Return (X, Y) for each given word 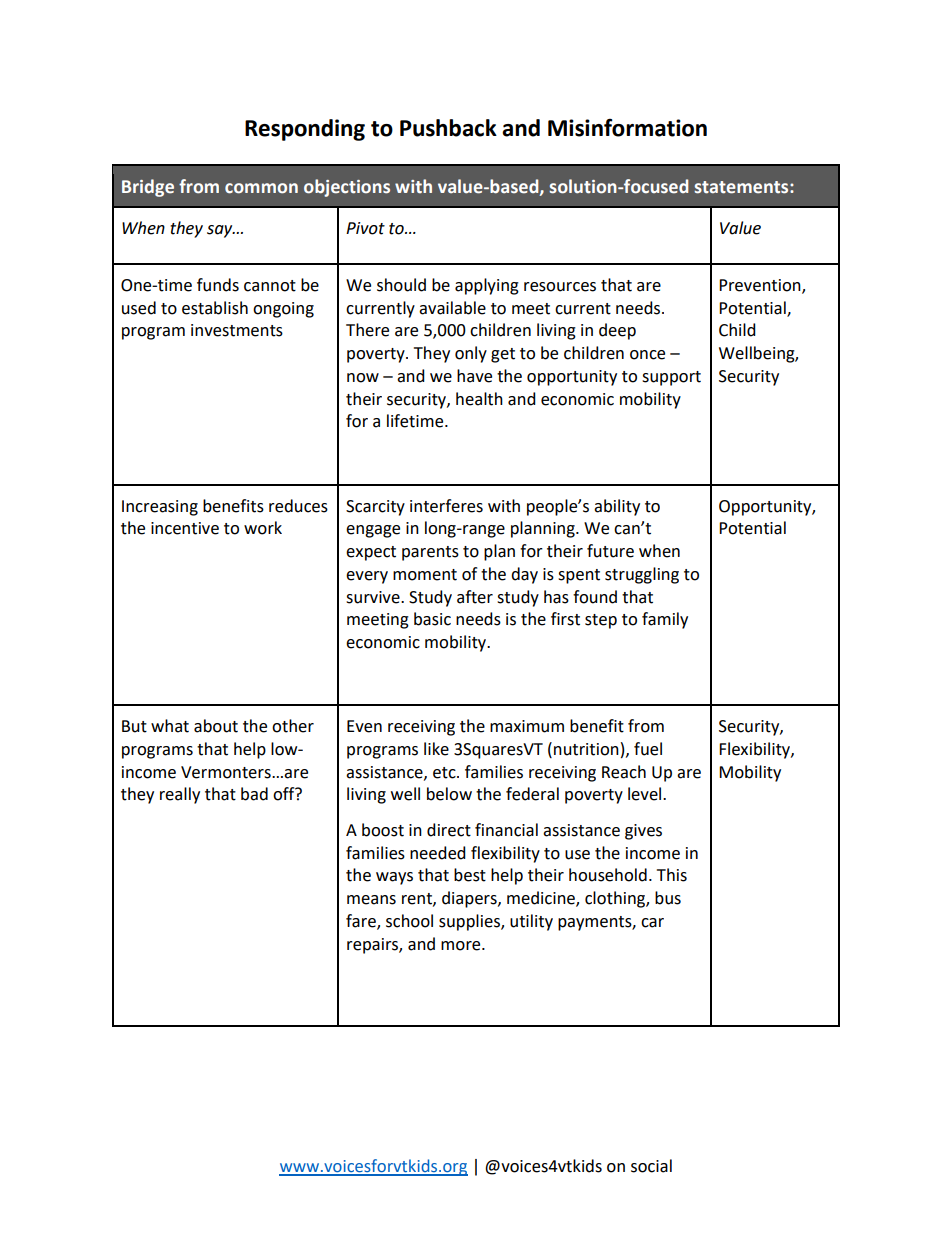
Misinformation (627, 128)
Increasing (160, 508)
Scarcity (375, 508)
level (646, 794)
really (180, 795)
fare (362, 922)
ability (617, 507)
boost (383, 830)
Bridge (148, 188)
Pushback (448, 128)
